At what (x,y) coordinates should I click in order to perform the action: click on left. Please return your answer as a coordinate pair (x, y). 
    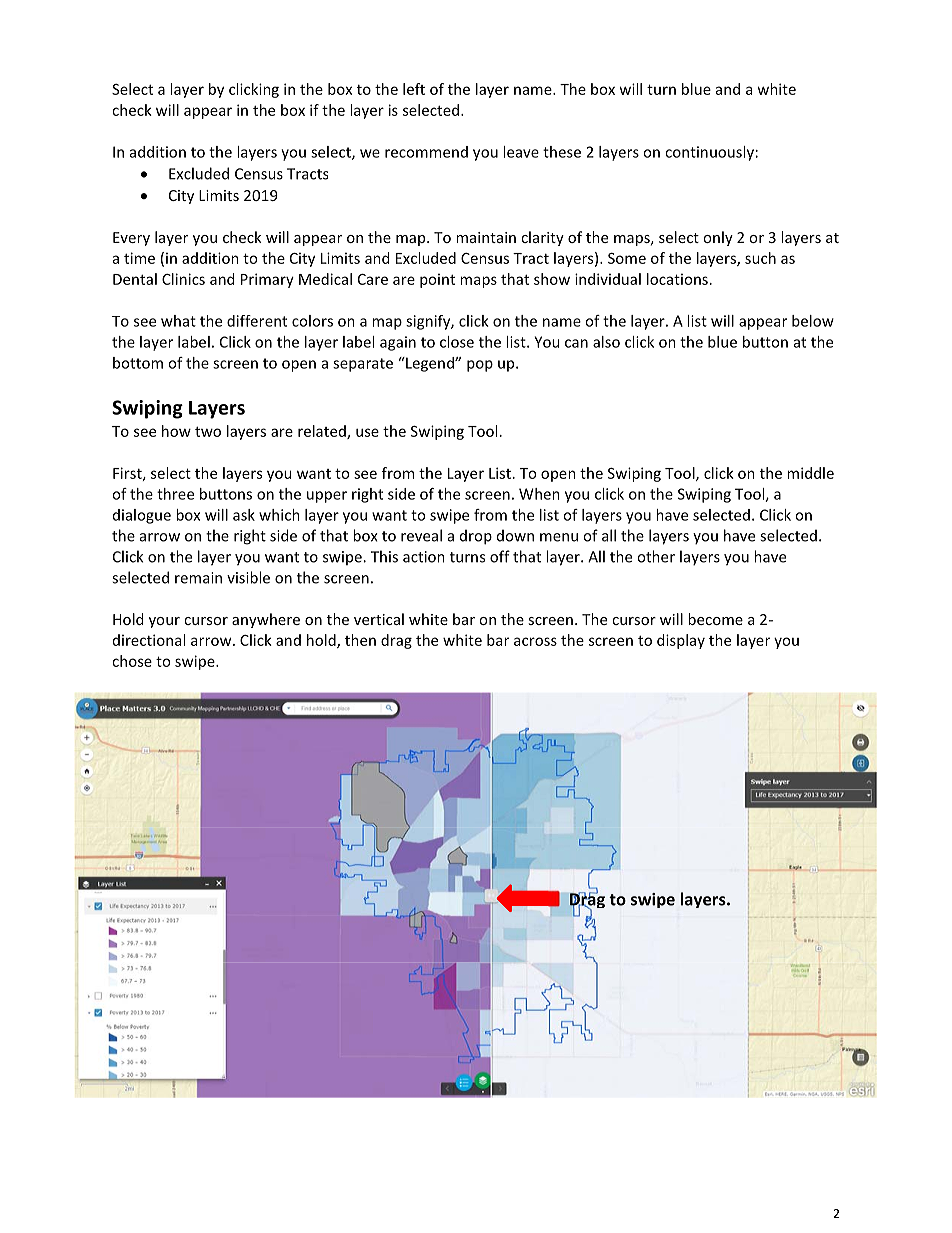
    Looking at the image, I should click on (414, 89).
